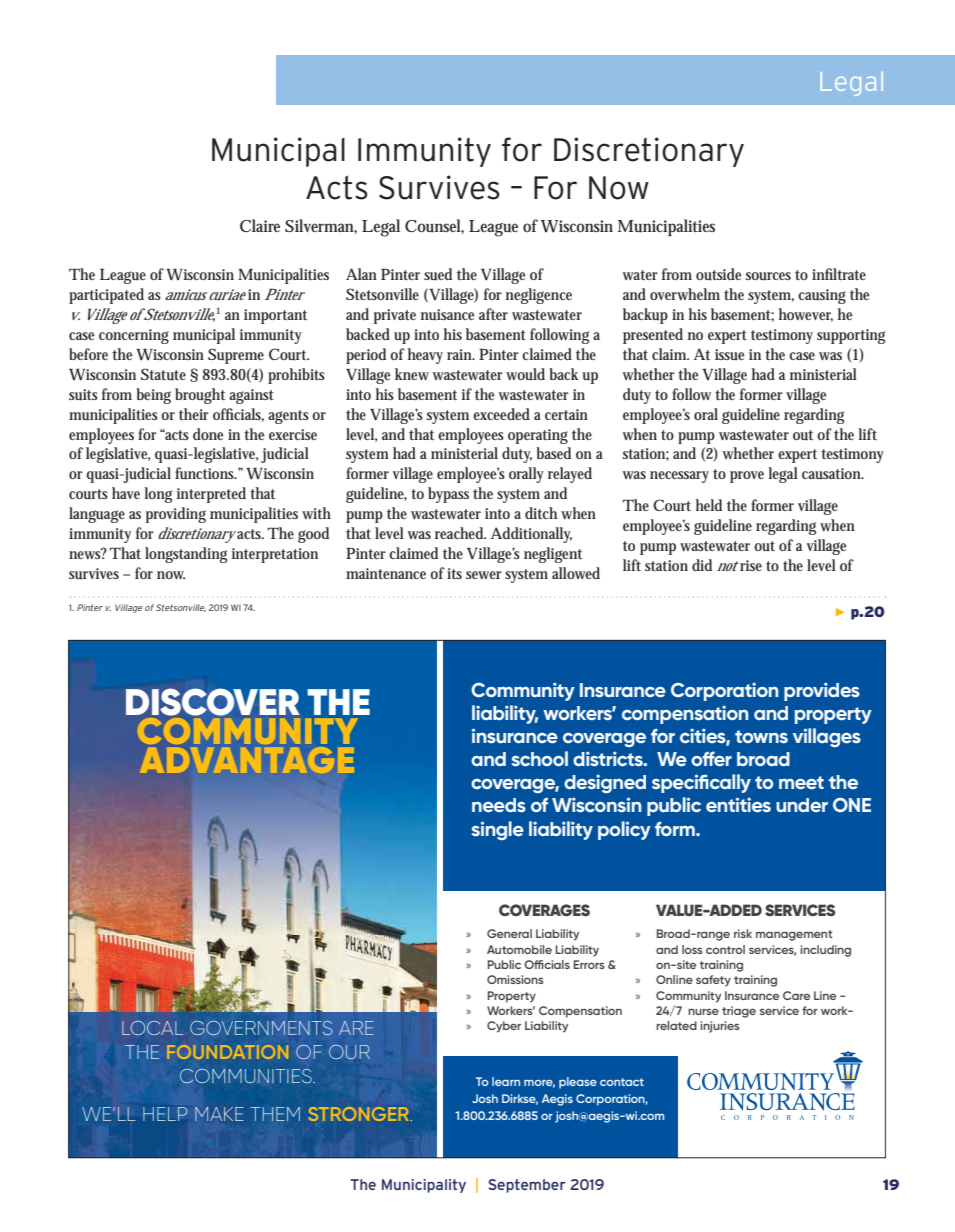 Image resolution: width=955 pixels, height=1232 pixels. I want to click on DISCOVER, so click(213, 702).
